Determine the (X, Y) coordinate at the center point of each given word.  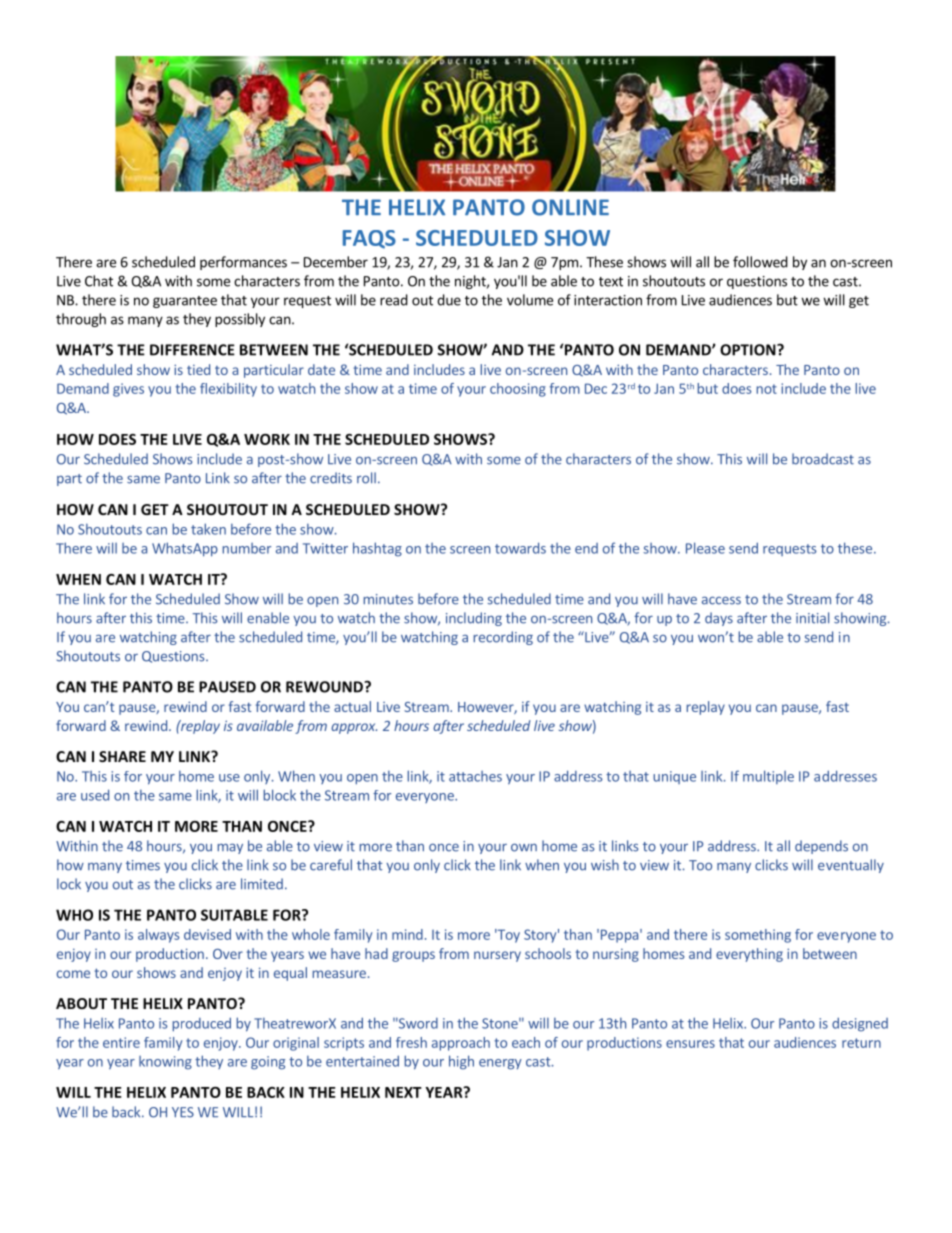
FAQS (369, 239)
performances (243, 263)
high (461, 1062)
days (719, 619)
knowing (165, 1063)
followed (760, 262)
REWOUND (326, 687)
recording (503, 638)
